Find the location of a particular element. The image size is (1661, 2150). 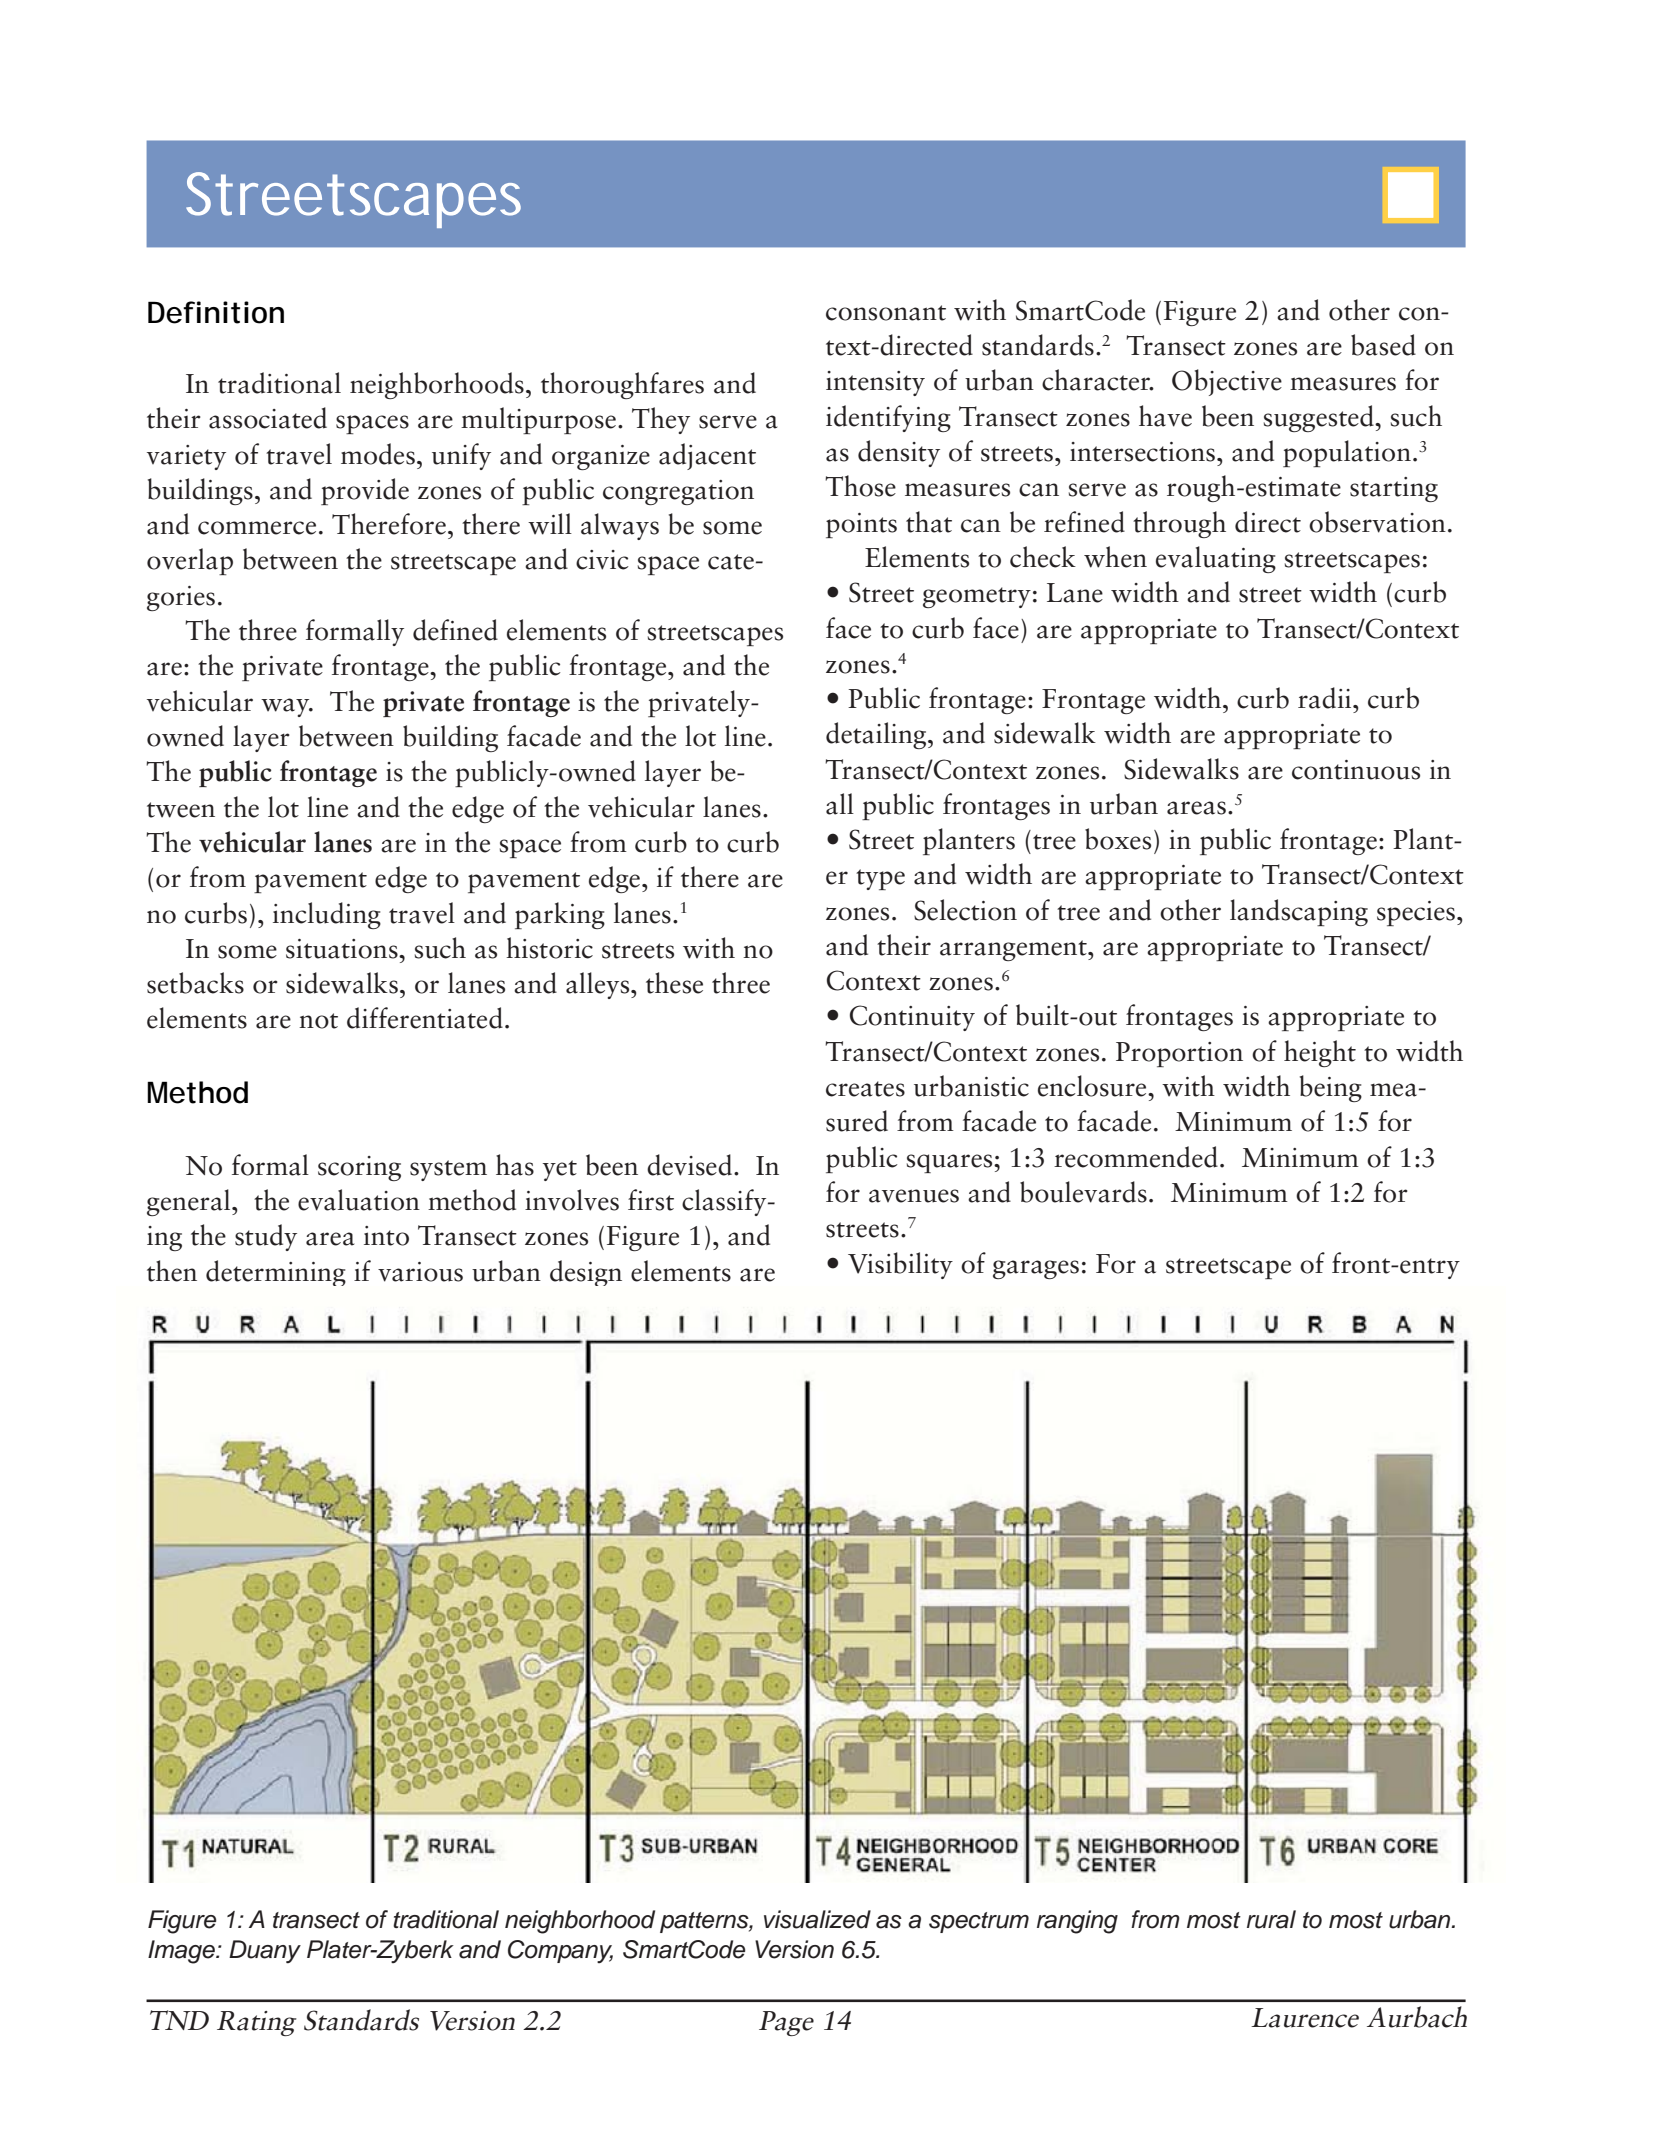

landscaping is located at coordinates (1299, 912).
